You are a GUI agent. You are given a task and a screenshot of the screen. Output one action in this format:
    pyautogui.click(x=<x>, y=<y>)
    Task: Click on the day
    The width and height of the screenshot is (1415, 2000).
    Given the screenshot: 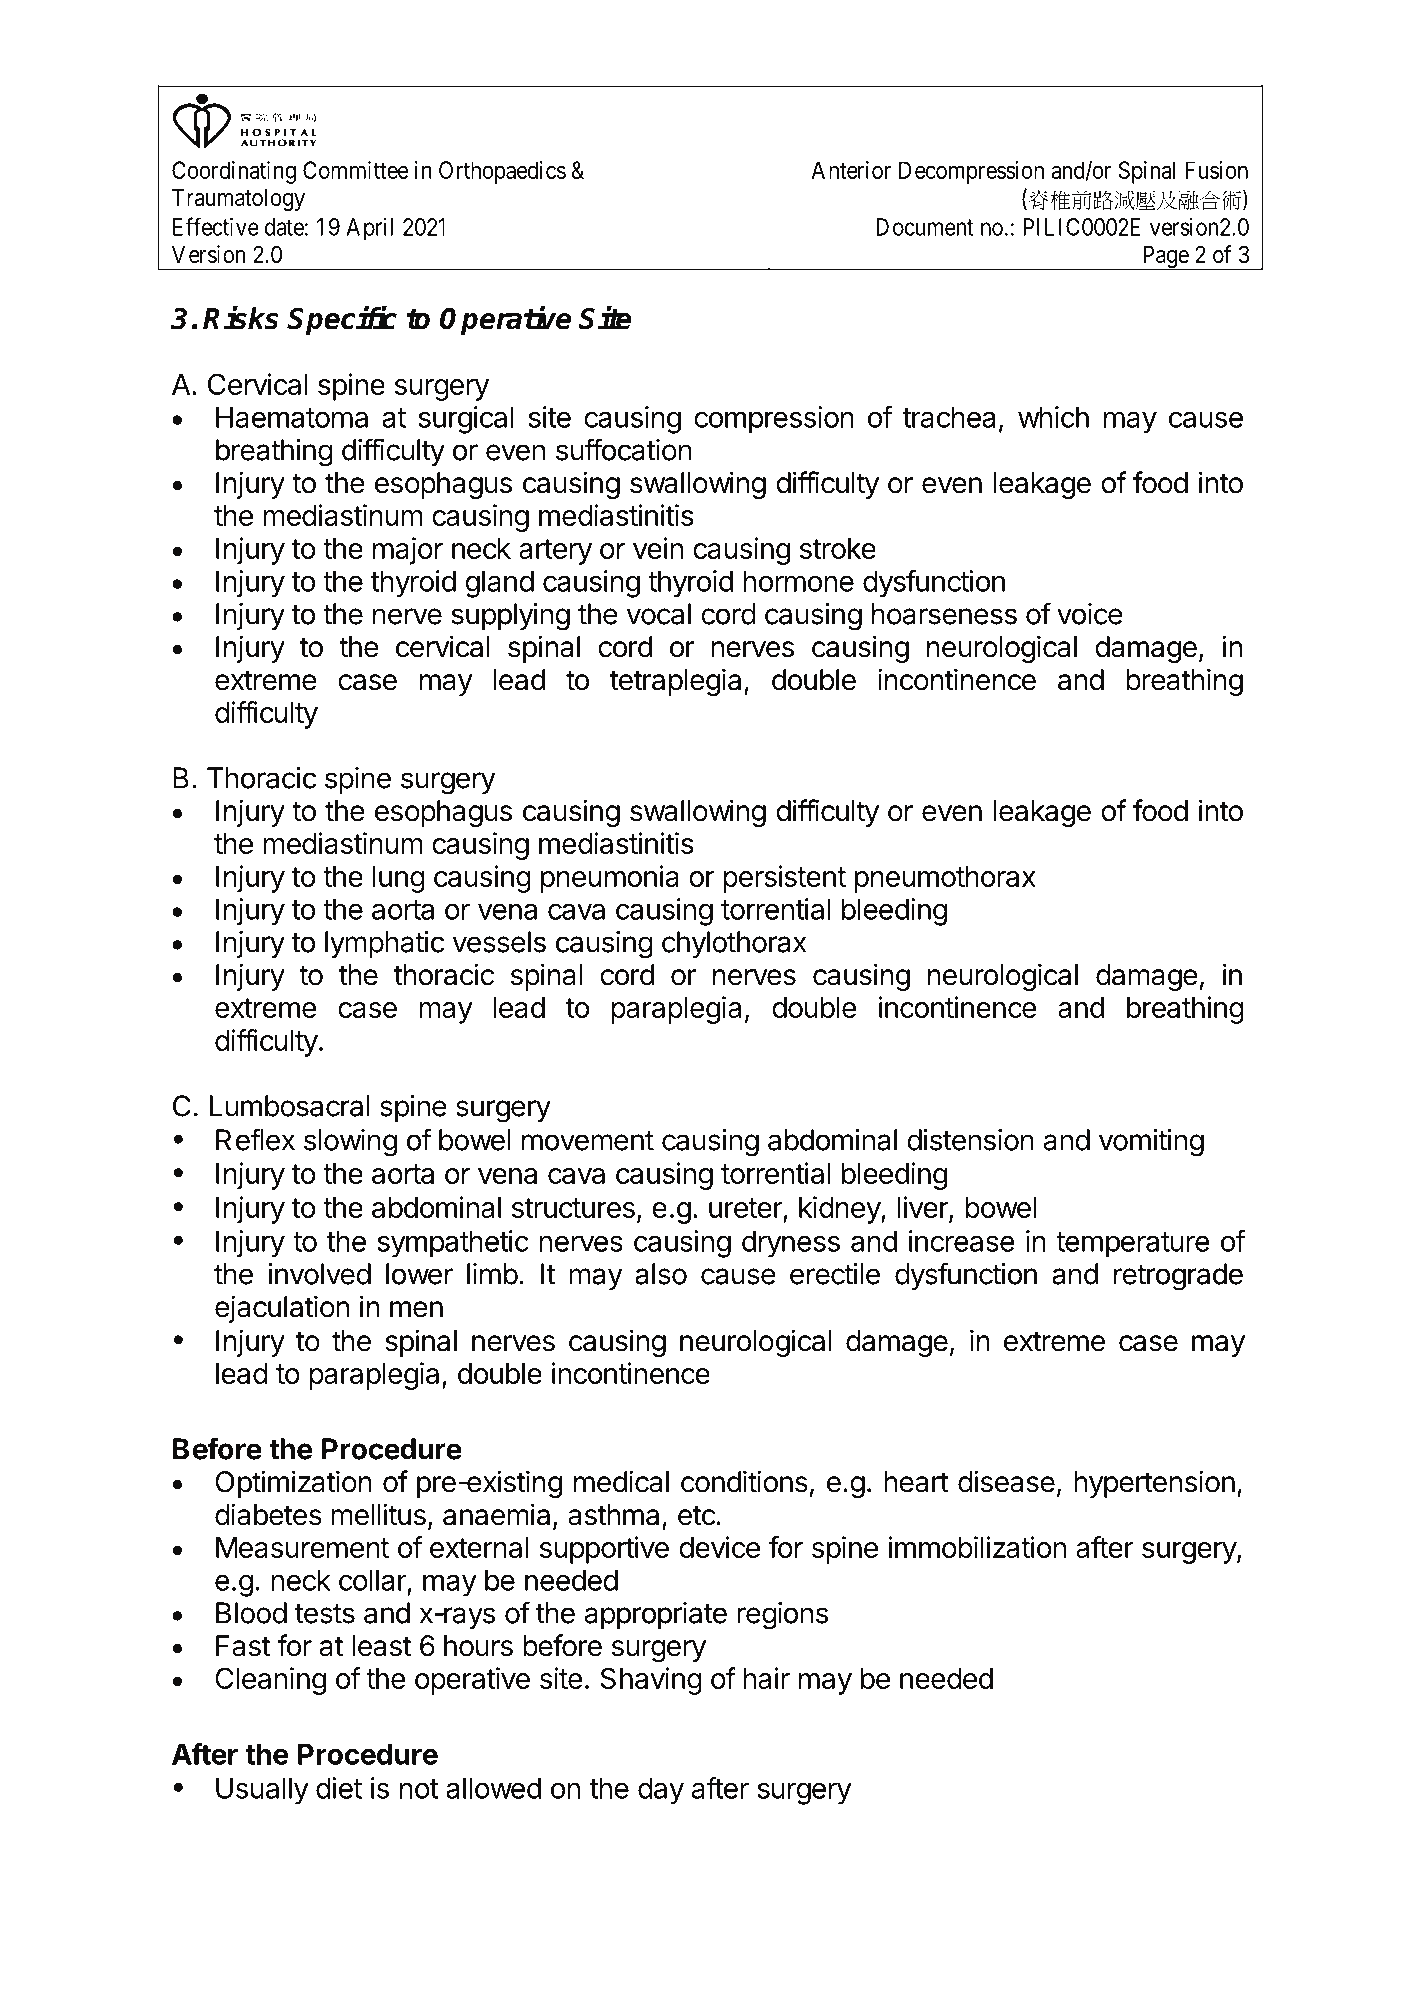 What is the action you would take?
    pyautogui.click(x=661, y=1791)
